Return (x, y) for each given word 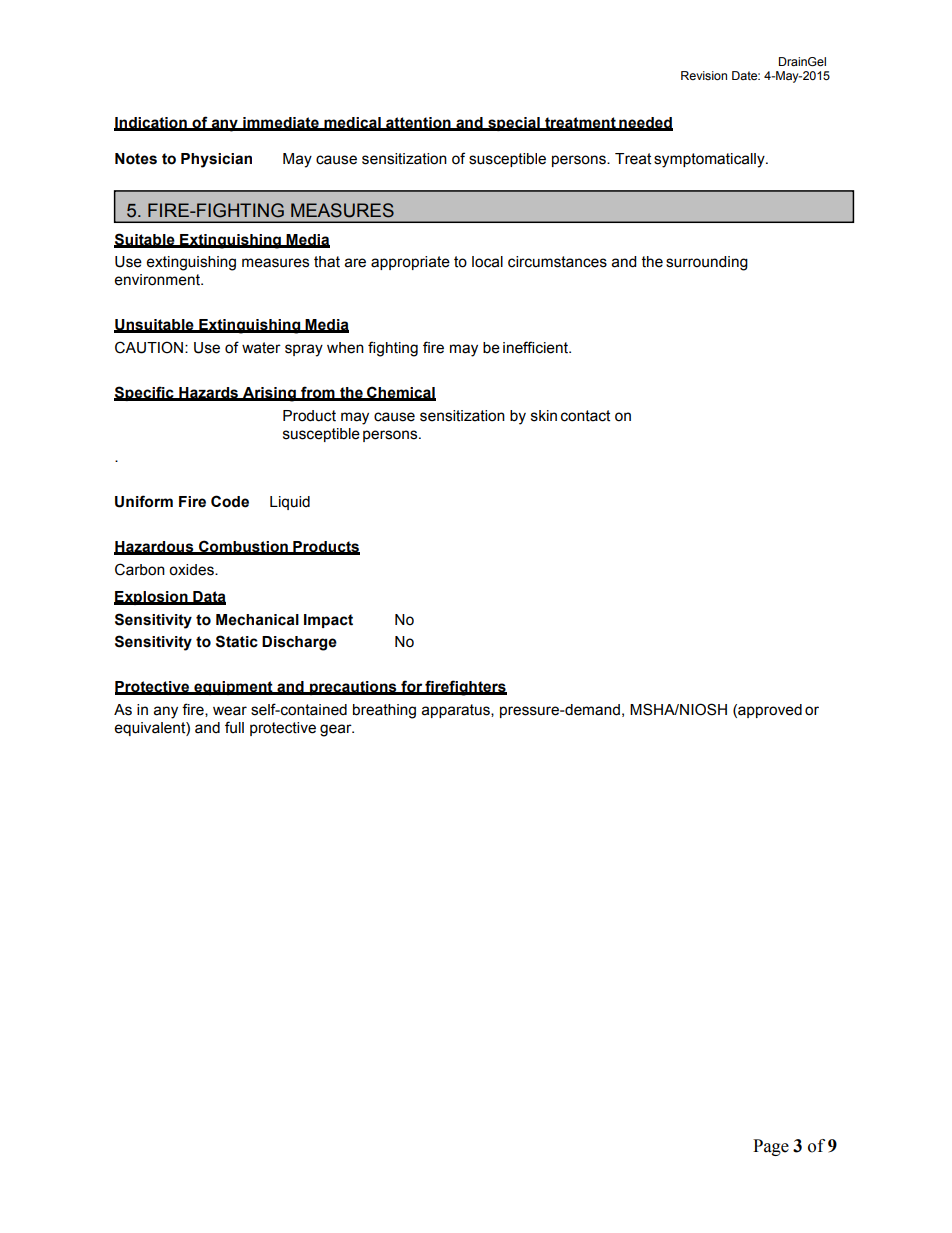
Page (771, 1147)
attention (418, 123)
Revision (704, 75)
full (234, 727)
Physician (216, 160)
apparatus (457, 711)
